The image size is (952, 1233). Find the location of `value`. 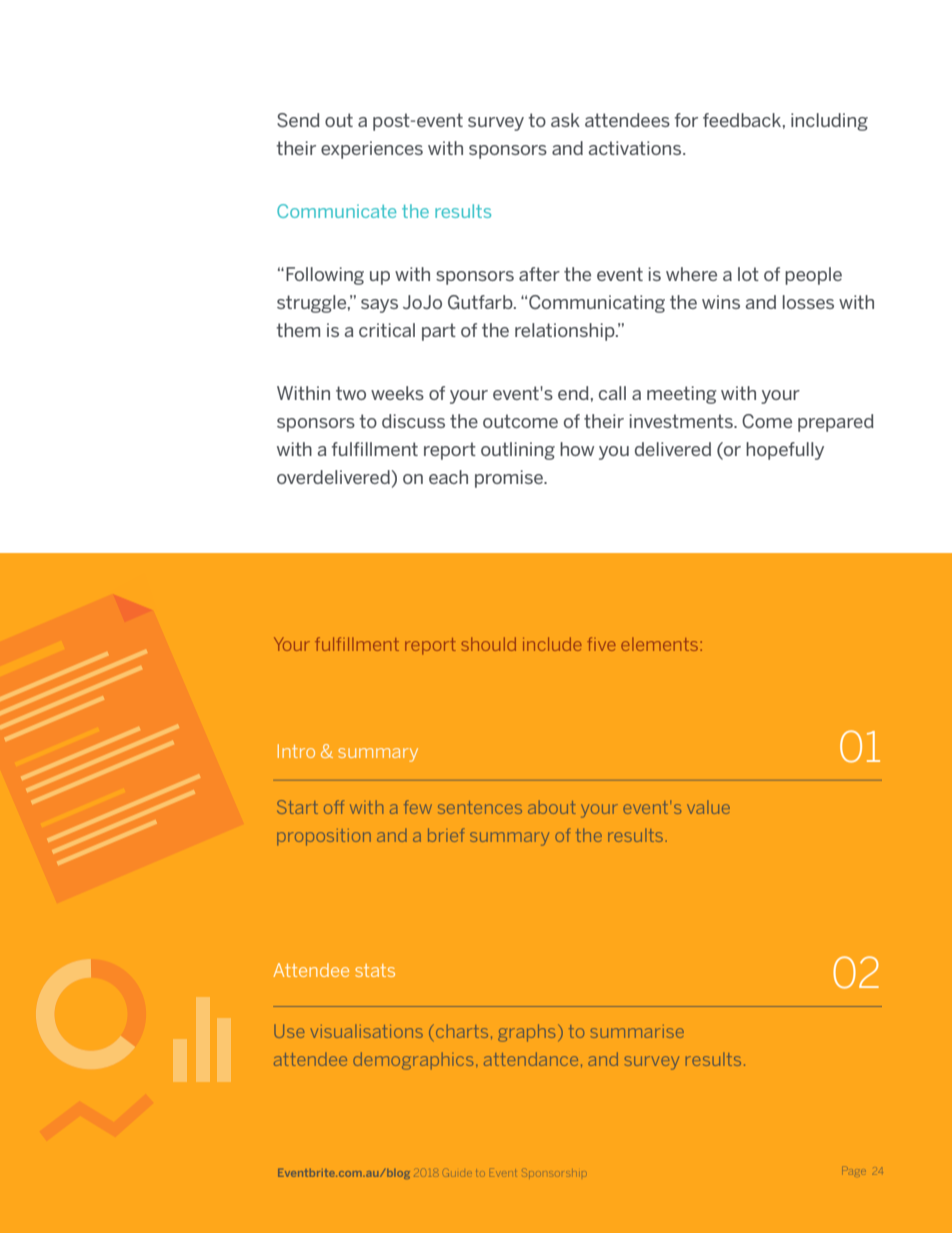

value is located at coordinates (708, 807).
